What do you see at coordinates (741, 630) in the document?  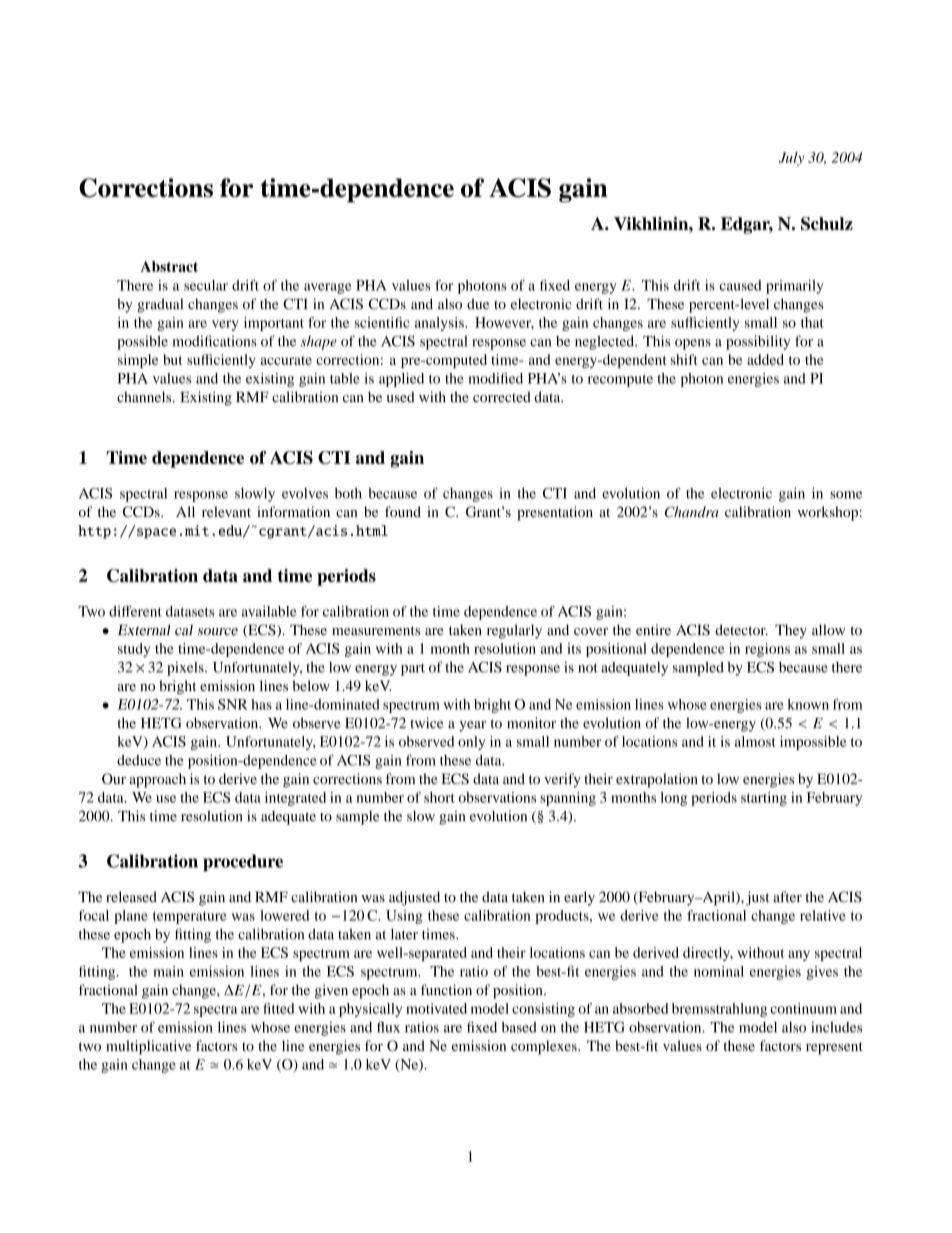 I see `detector` at bounding box center [741, 630].
